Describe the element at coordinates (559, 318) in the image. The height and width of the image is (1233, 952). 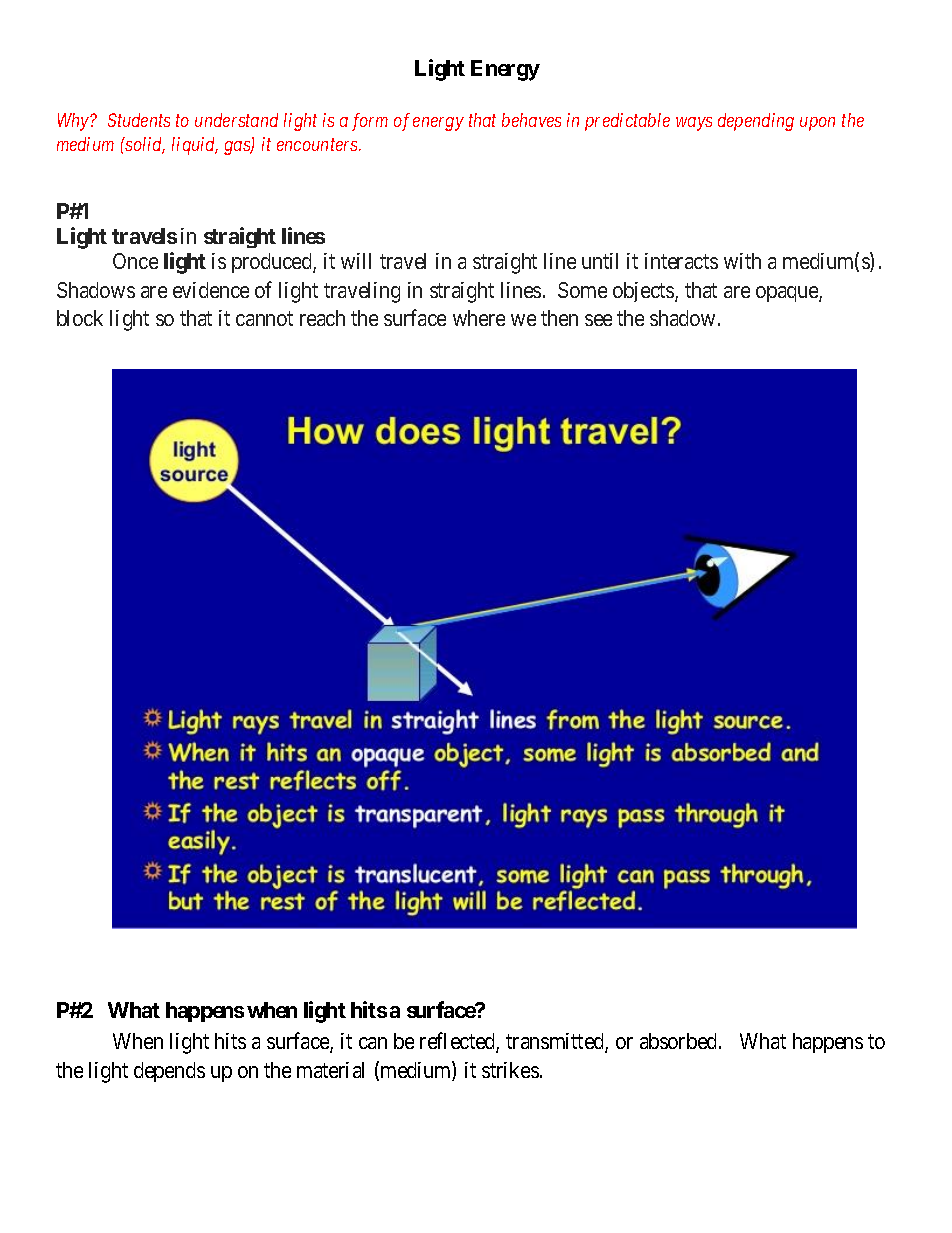
I see `then` at that location.
